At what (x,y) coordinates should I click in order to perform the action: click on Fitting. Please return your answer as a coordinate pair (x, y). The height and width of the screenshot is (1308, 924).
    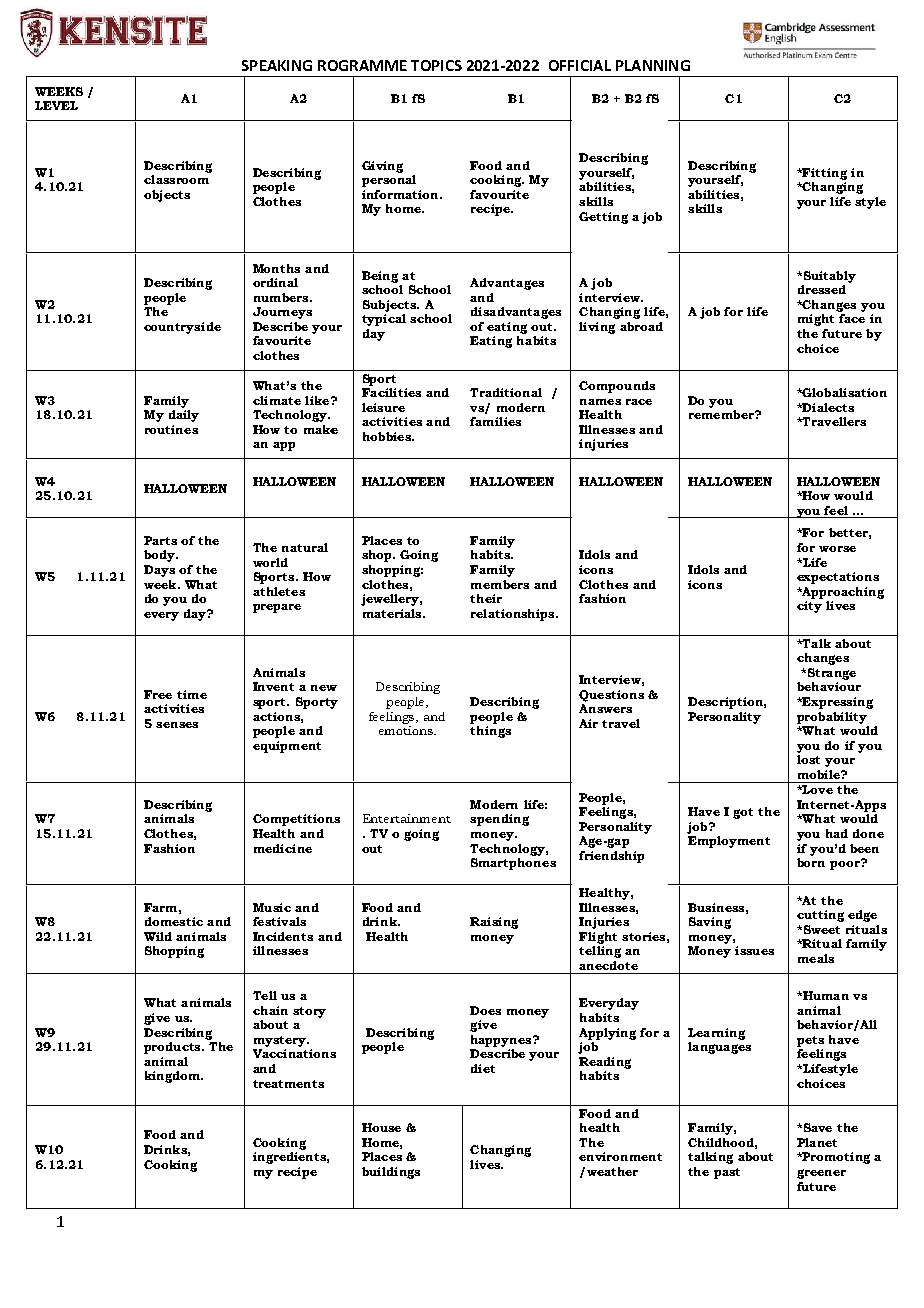
    Looking at the image, I should click on (824, 174).
